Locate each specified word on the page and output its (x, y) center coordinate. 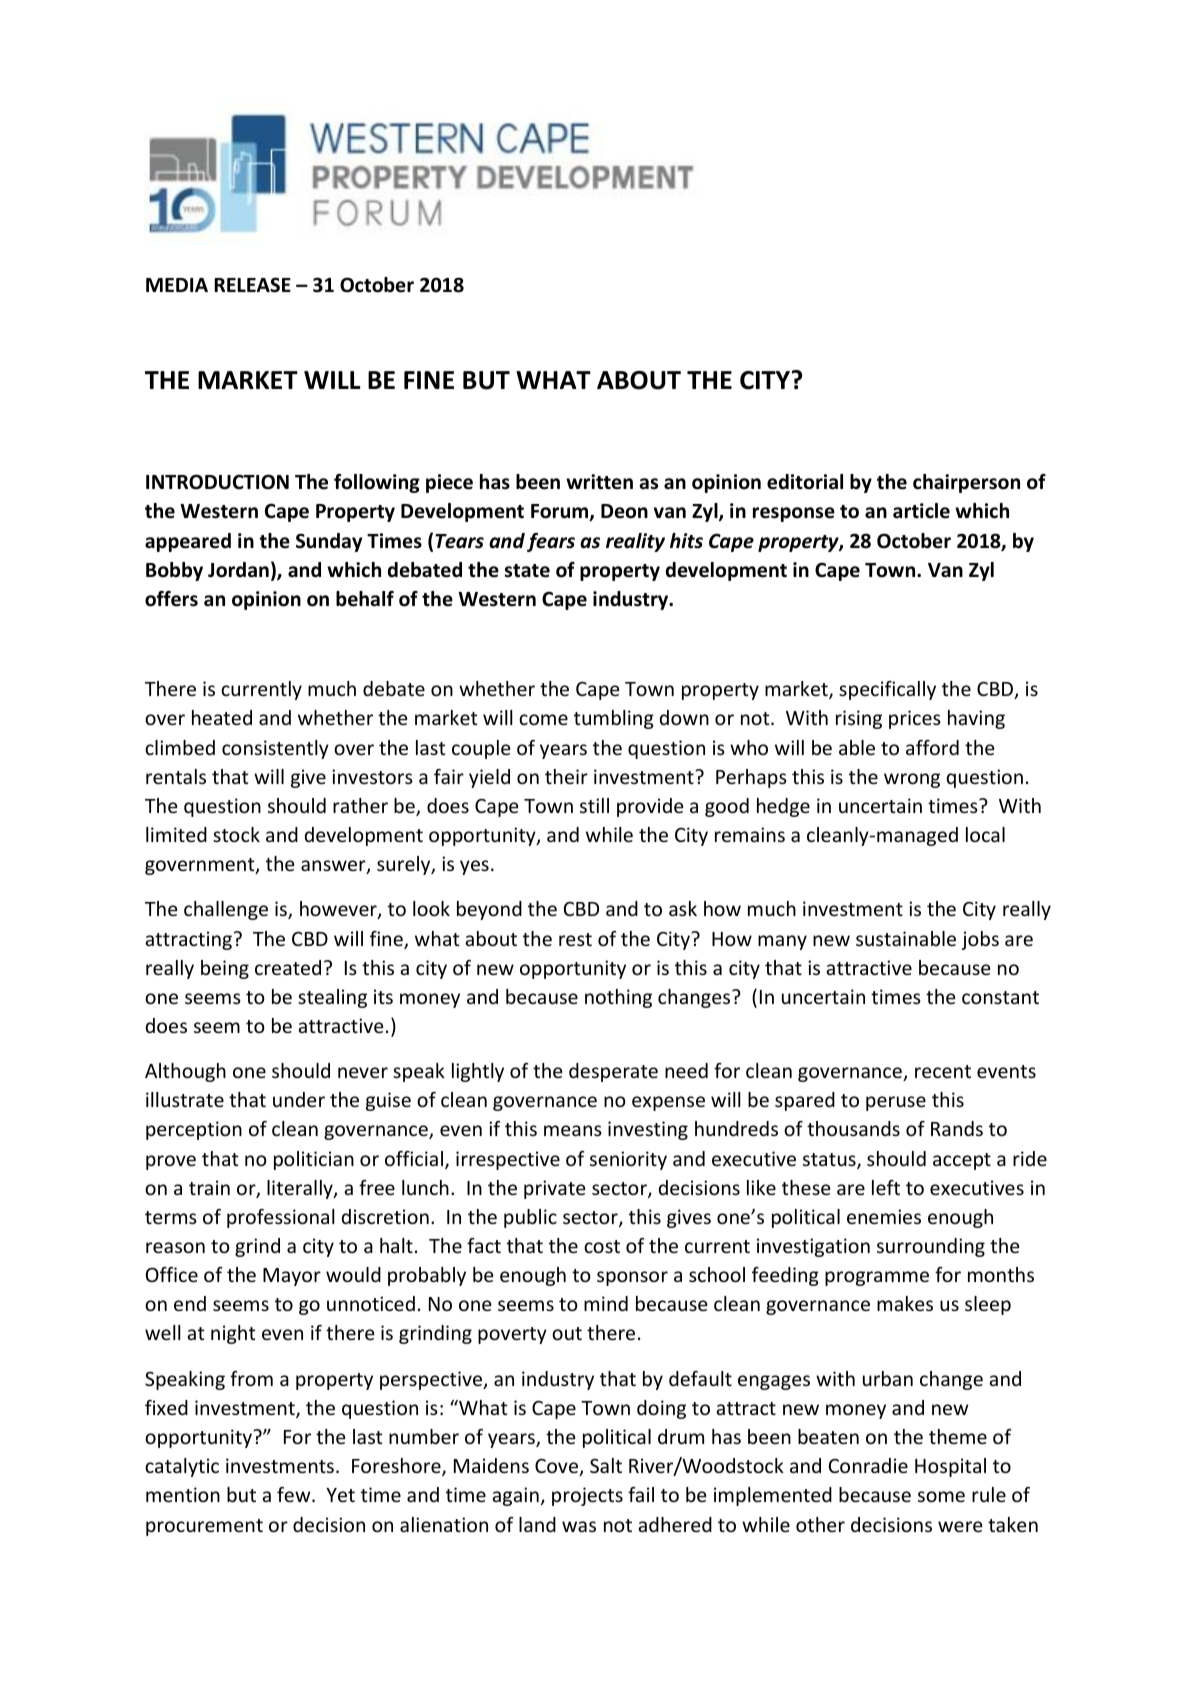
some (941, 1496)
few (295, 1494)
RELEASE (252, 285)
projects (587, 1496)
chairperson (966, 483)
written (599, 482)
